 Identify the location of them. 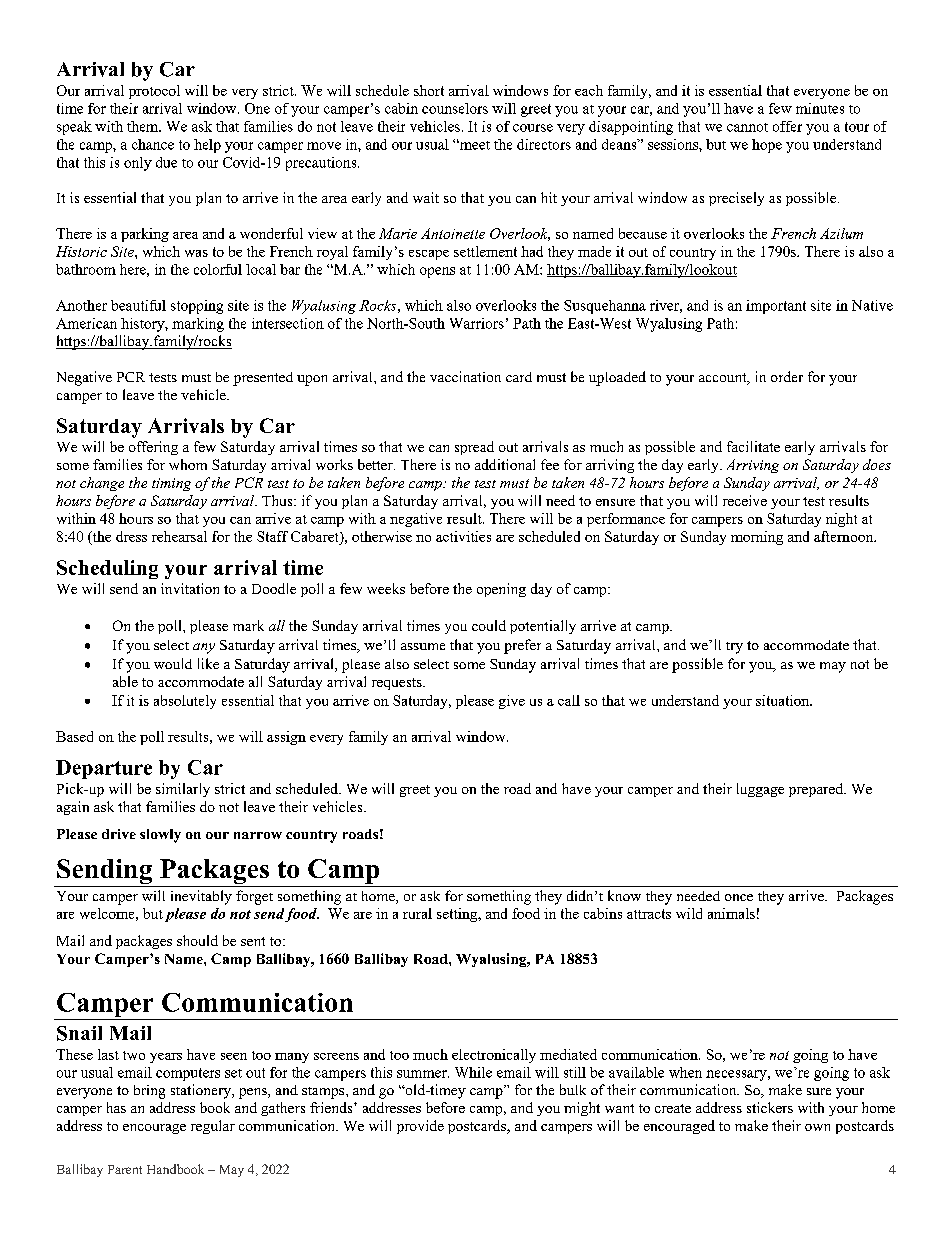
(143, 126).
